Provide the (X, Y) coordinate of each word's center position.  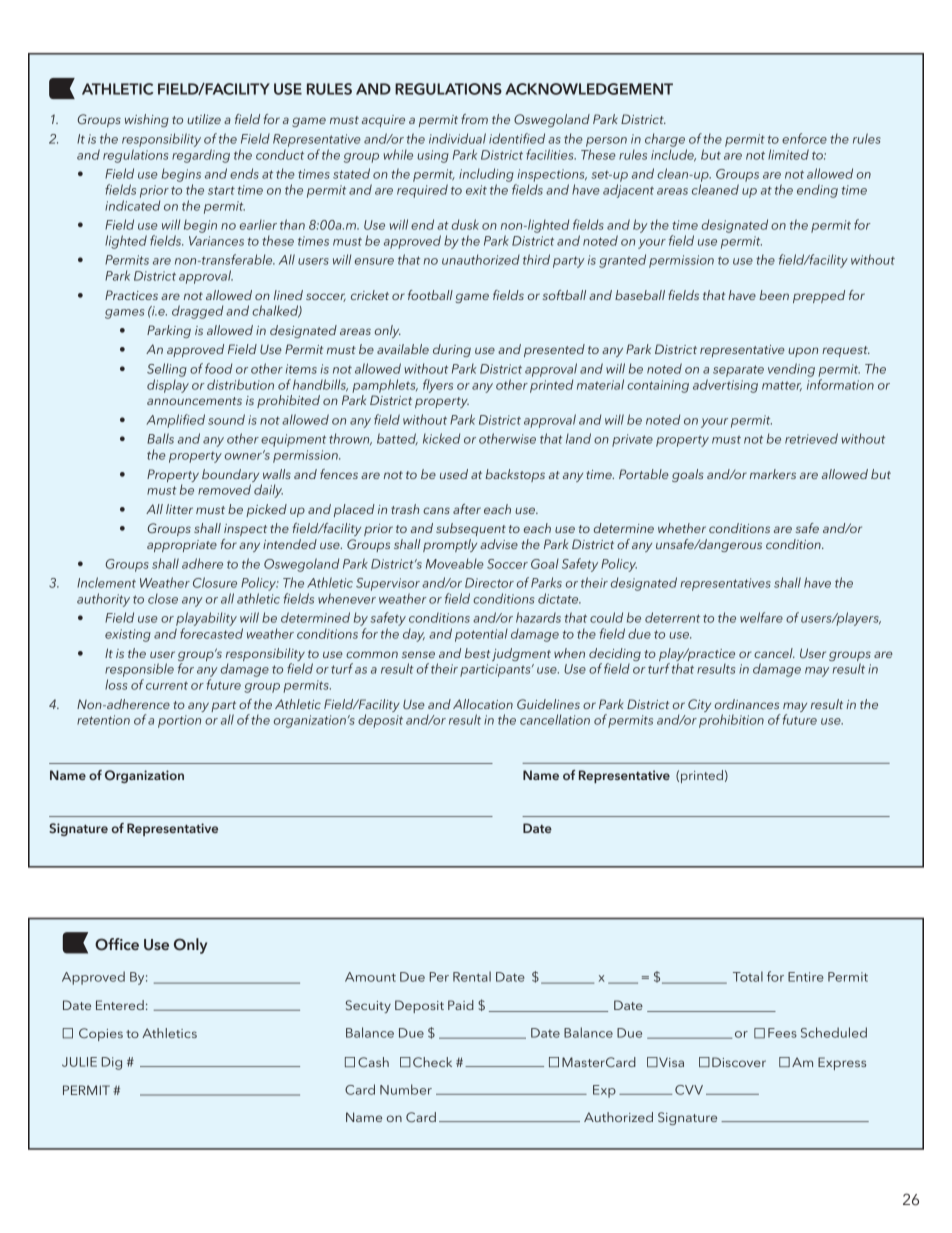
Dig (112, 1063)
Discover (739, 1062)
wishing (147, 120)
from (474, 119)
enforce (804, 138)
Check (432, 1062)
